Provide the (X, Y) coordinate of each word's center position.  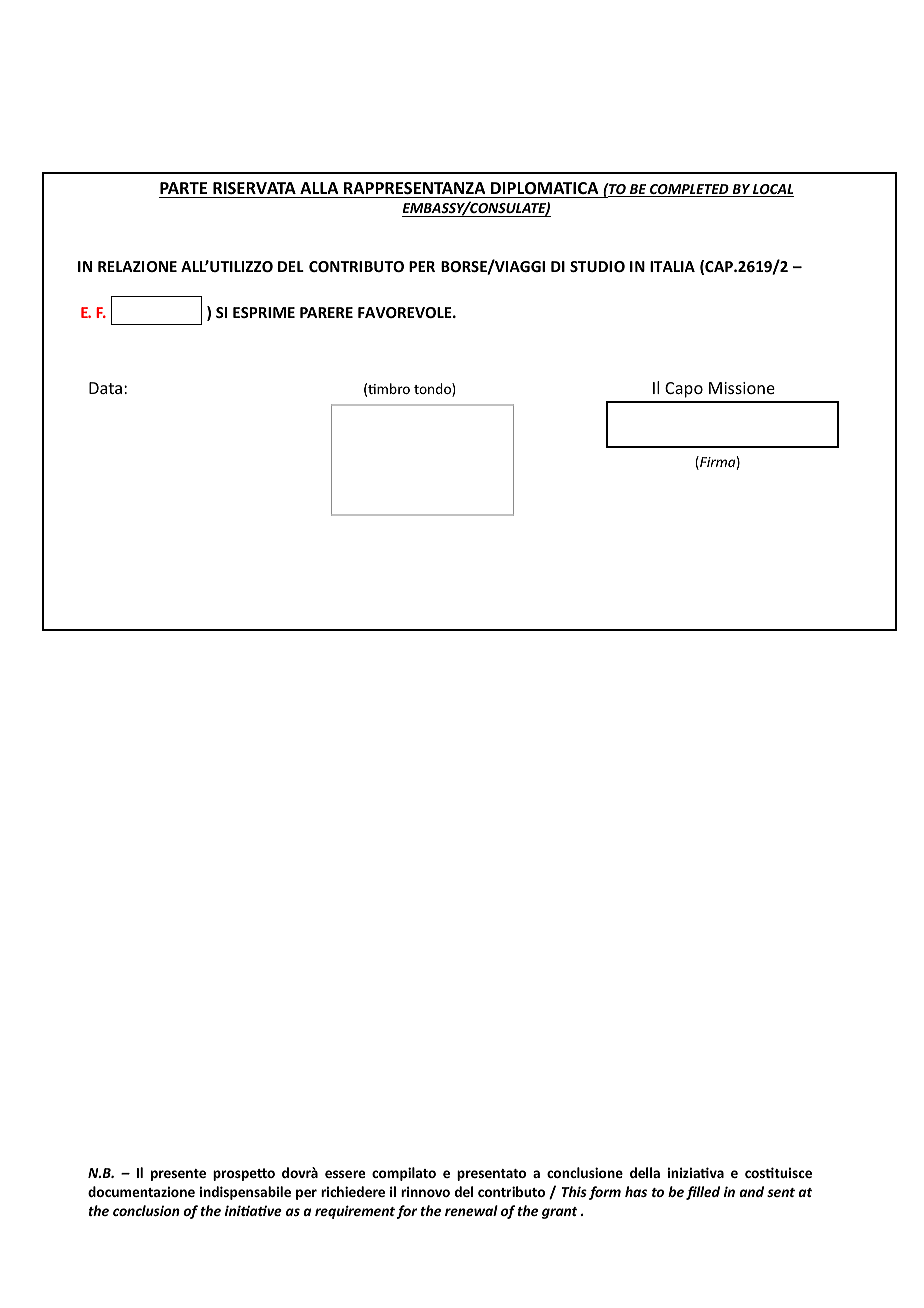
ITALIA (672, 266)
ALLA (319, 188)
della (645, 1172)
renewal (471, 1210)
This (574, 1191)
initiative (253, 1210)
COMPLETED (689, 190)
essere (345, 1174)
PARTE (183, 188)
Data (105, 388)
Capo (684, 390)
